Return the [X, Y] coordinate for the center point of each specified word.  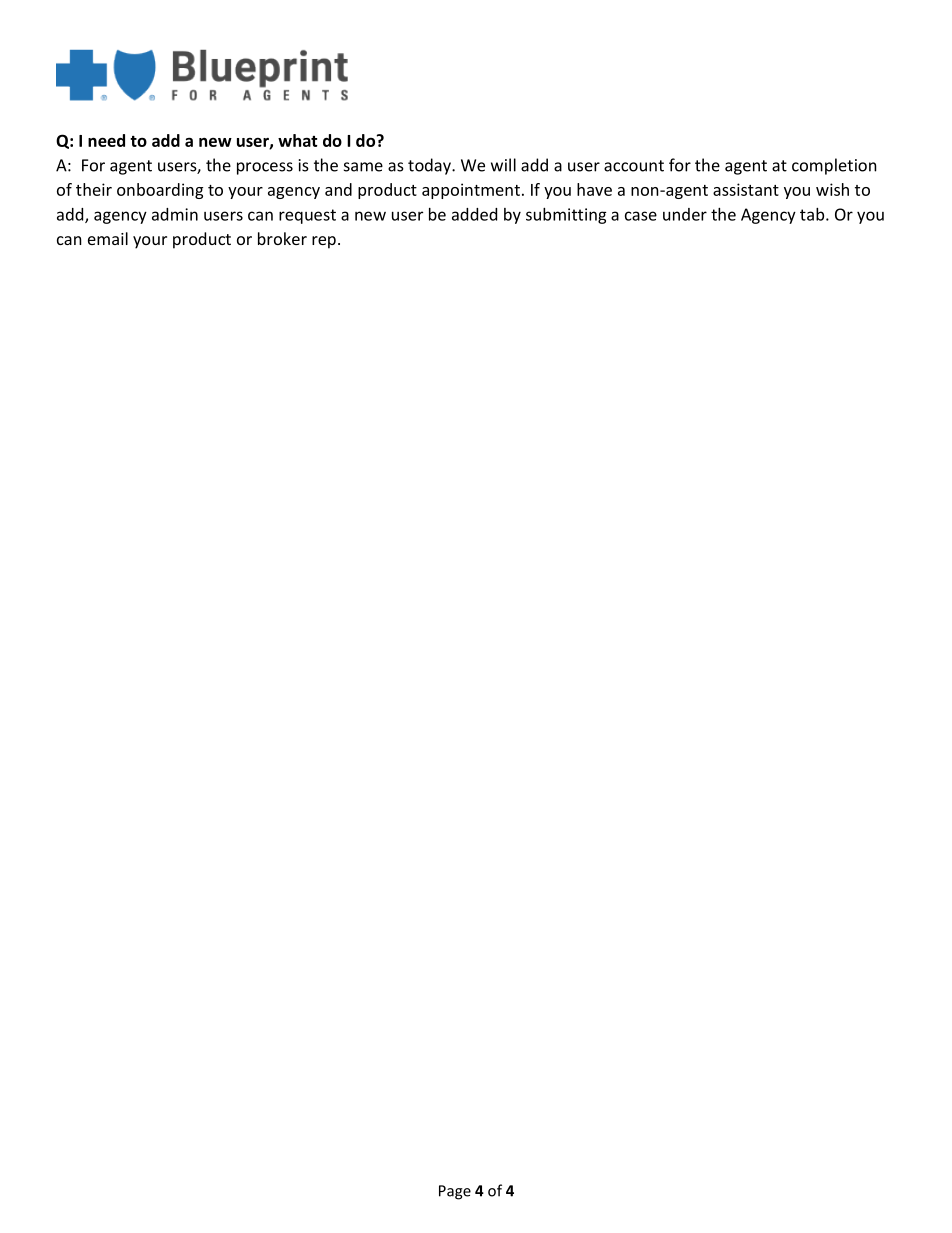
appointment [471, 191]
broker [282, 238]
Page [455, 1192]
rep [324, 242]
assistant [746, 189]
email [108, 238]
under [685, 214]
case [641, 216]
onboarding [160, 191]
